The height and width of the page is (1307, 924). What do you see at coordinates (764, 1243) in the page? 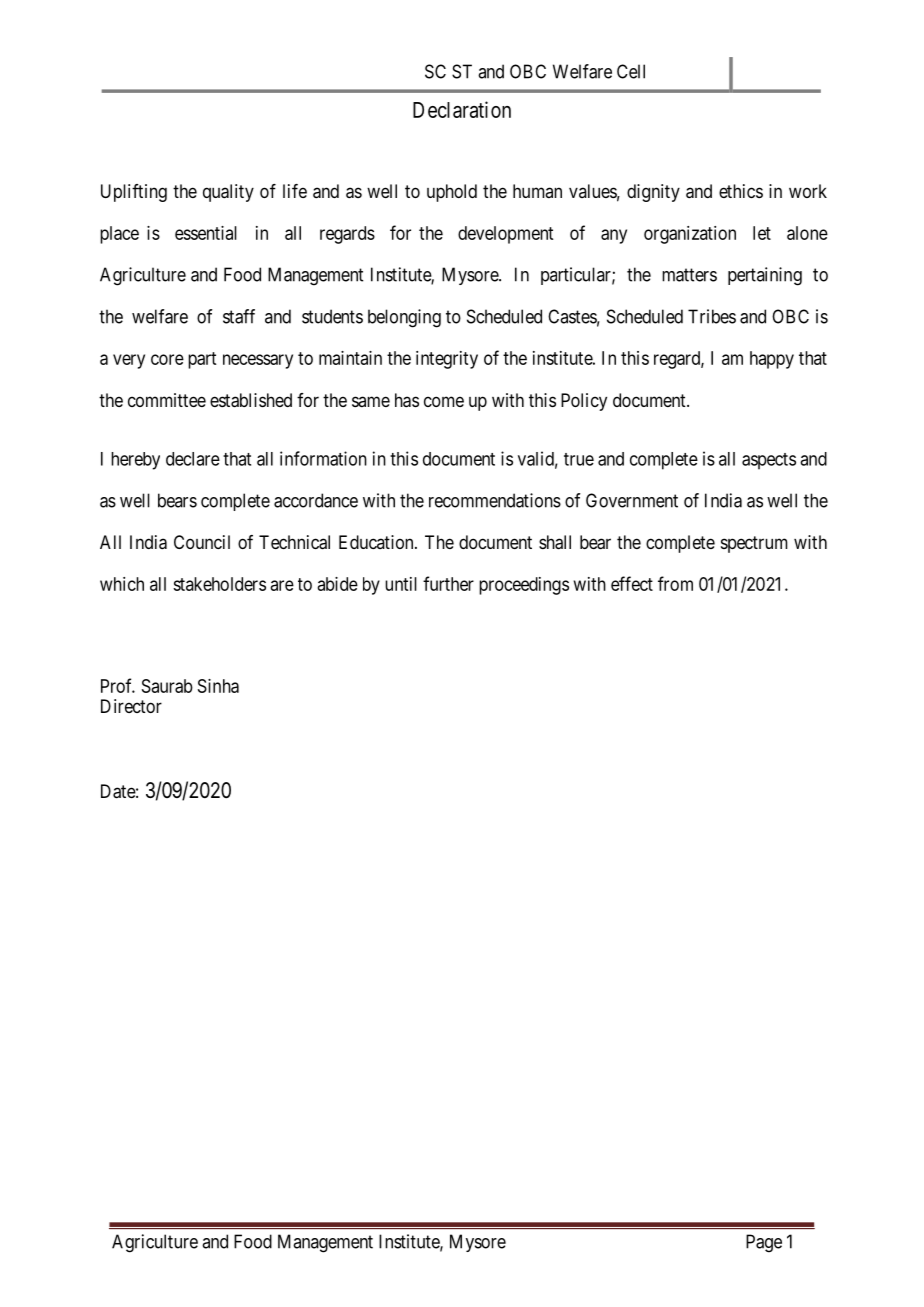
I see `Page` at bounding box center [764, 1243].
